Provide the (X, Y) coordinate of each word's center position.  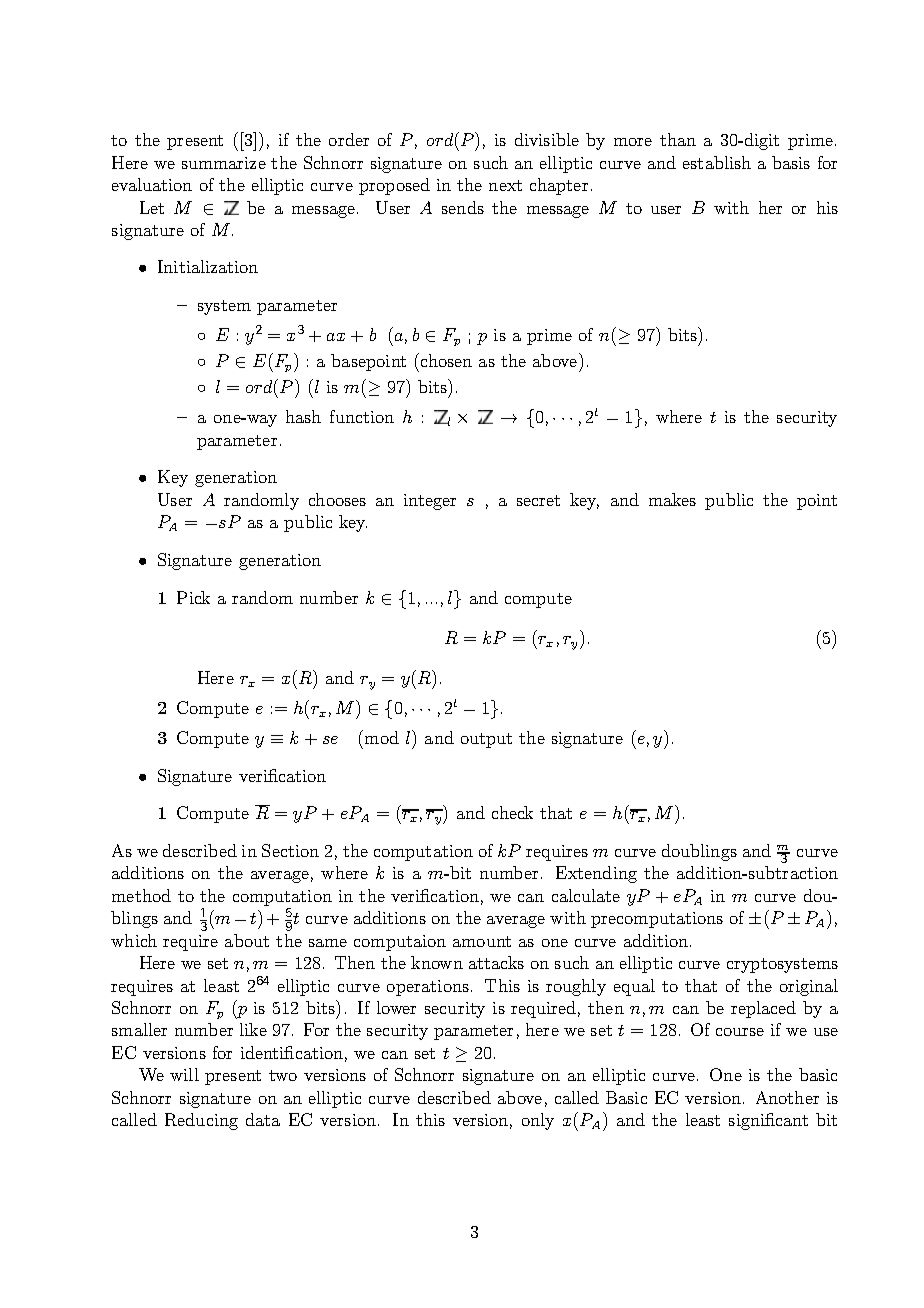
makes (672, 499)
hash (303, 416)
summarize (224, 163)
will (184, 1074)
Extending (596, 874)
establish (717, 162)
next (505, 185)
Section (290, 850)
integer (430, 502)
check (512, 812)
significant (768, 1121)
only (538, 1121)
